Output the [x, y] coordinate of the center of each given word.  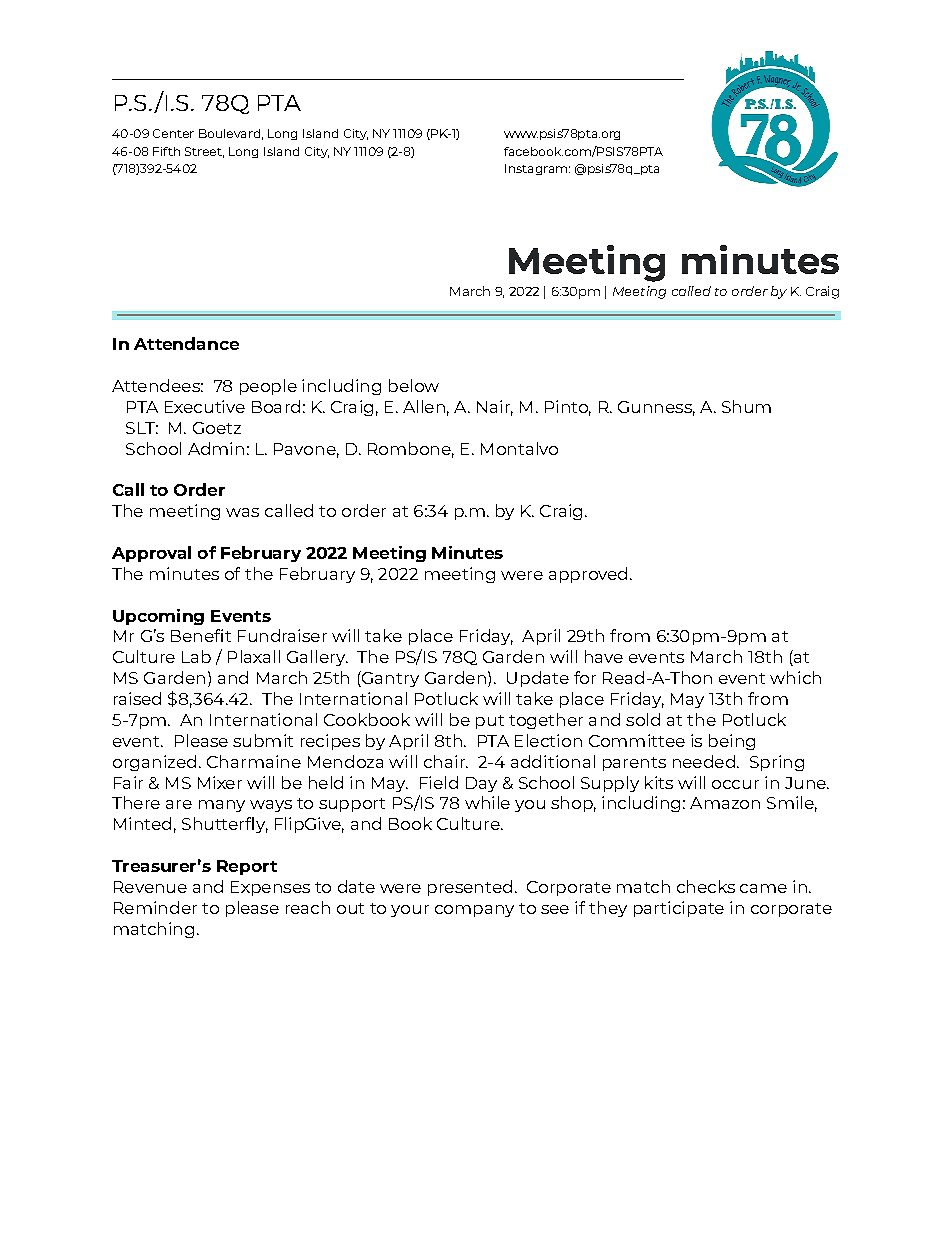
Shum [746, 406]
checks [706, 886]
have [604, 656]
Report [247, 867]
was [242, 512]
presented [470, 888]
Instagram [536, 169]
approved [588, 575]
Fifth [166, 151]
